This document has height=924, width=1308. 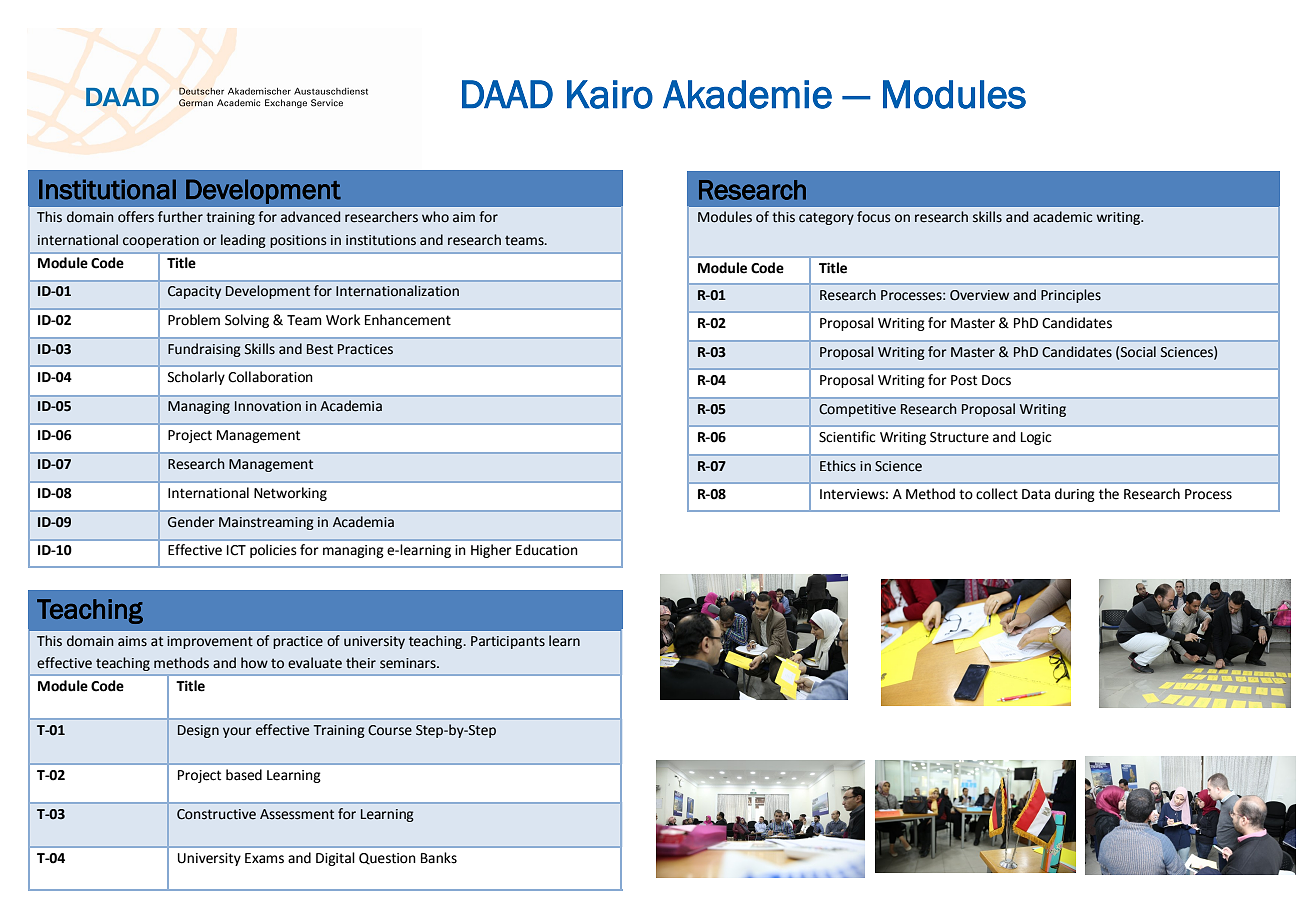 I want to click on Education, so click(x=547, y=550).
